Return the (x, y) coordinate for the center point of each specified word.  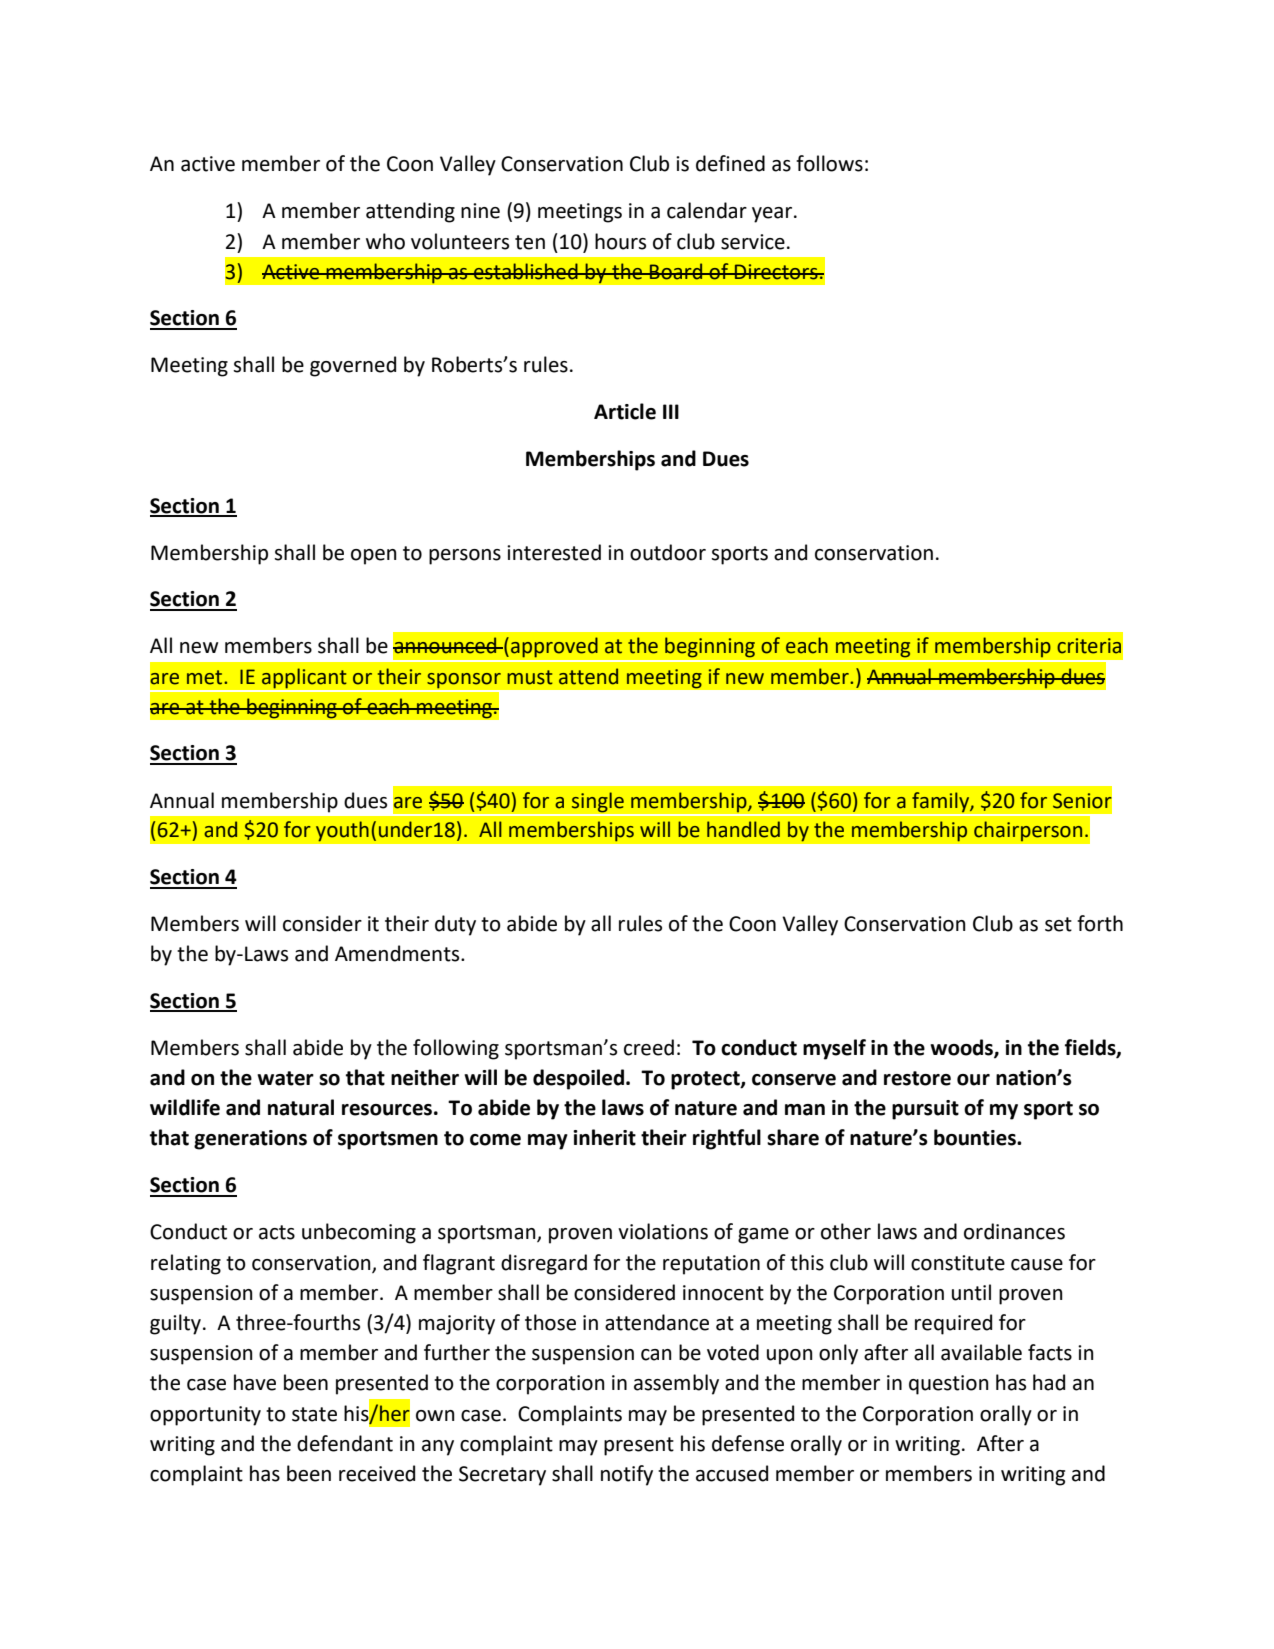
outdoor (668, 552)
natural (301, 1107)
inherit (604, 1137)
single (597, 802)
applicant (304, 678)
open (374, 557)
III (671, 411)
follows (829, 163)
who (385, 241)
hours (620, 241)
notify (627, 1475)
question (949, 1385)
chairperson (1028, 831)
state (314, 1414)
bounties (976, 1137)
